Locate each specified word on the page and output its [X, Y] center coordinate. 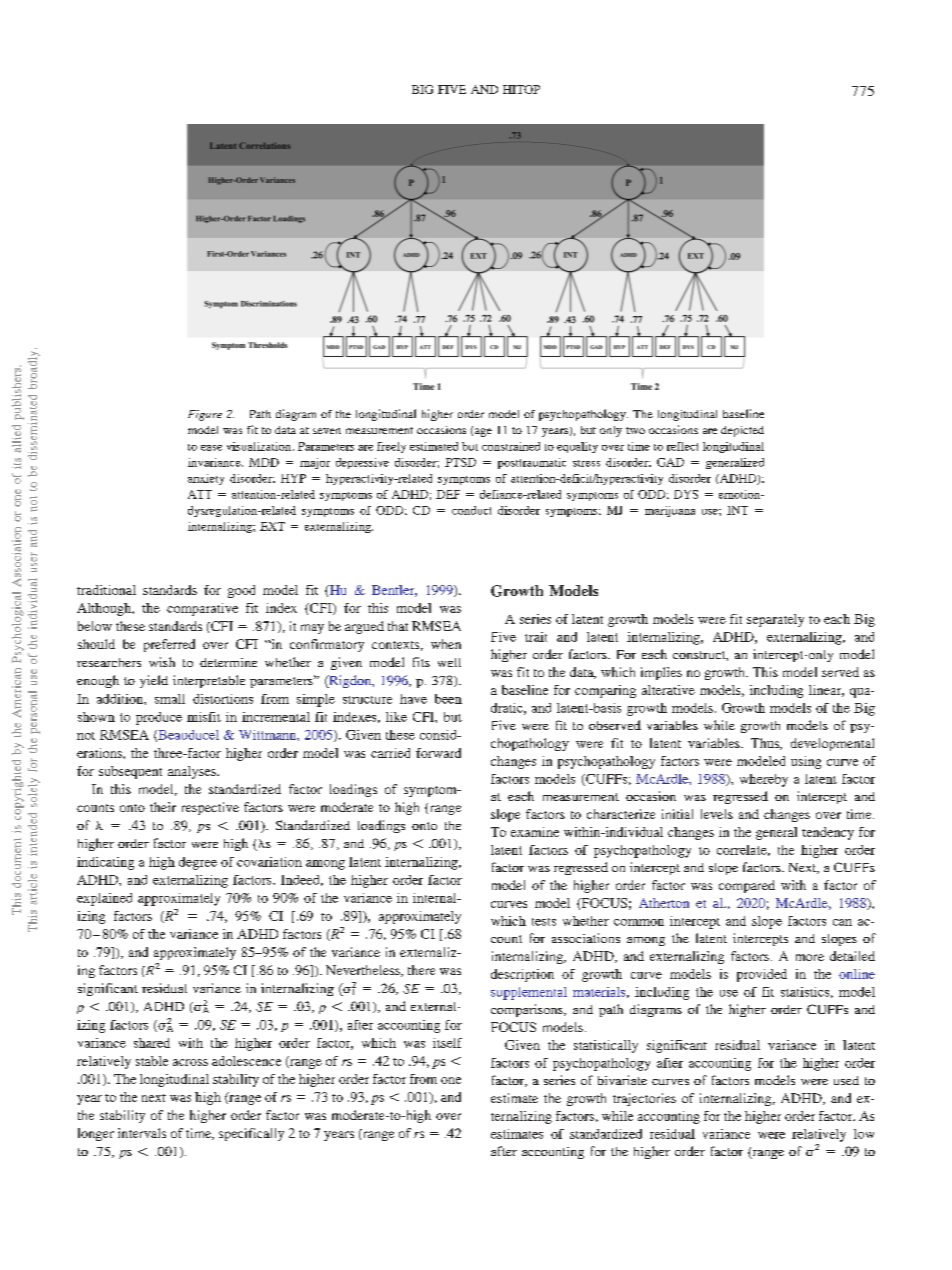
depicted [742, 431]
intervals [142, 1133]
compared [747, 886]
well [449, 662]
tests [544, 922]
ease [211, 448]
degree [198, 863]
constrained [511, 446]
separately [775, 620]
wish [162, 662]
